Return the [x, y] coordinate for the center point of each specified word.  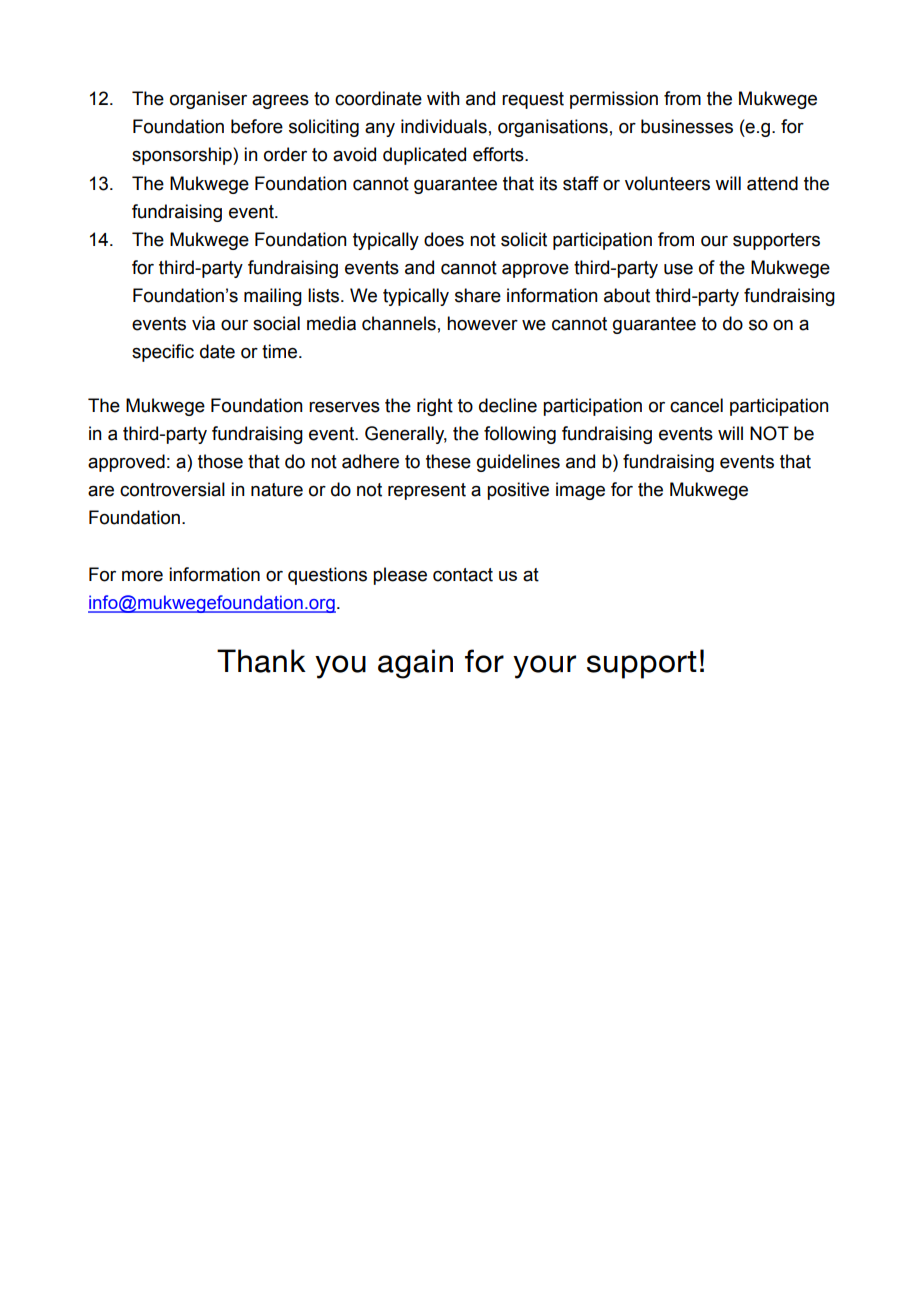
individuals [444, 126]
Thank [261, 661]
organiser [208, 100]
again [415, 664]
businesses [687, 126]
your [544, 667]
